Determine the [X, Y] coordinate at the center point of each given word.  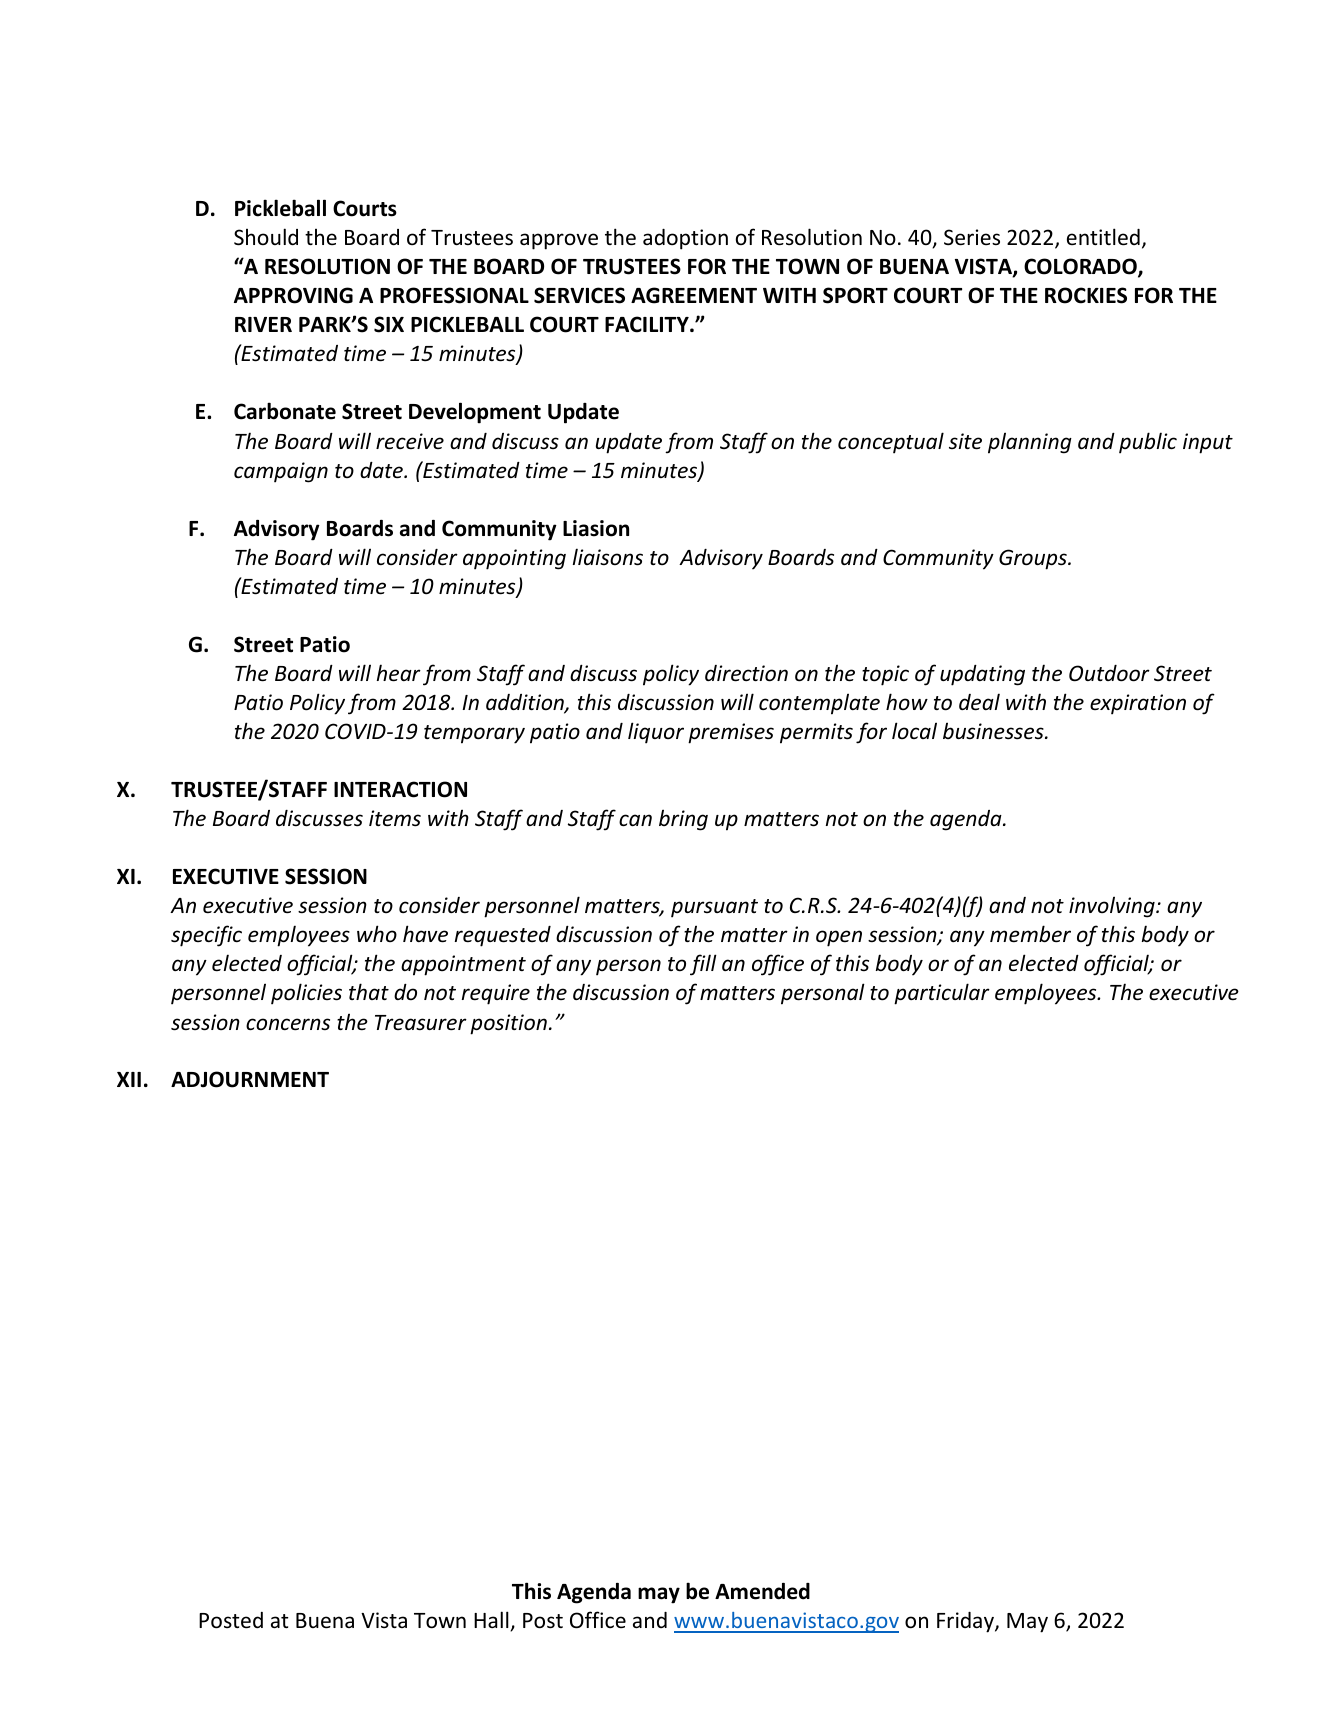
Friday [966, 1622]
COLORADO [1081, 267]
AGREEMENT [694, 295]
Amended [762, 1591]
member [1030, 934]
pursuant [714, 908]
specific [206, 936]
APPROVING [293, 295]
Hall [492, 1621]
